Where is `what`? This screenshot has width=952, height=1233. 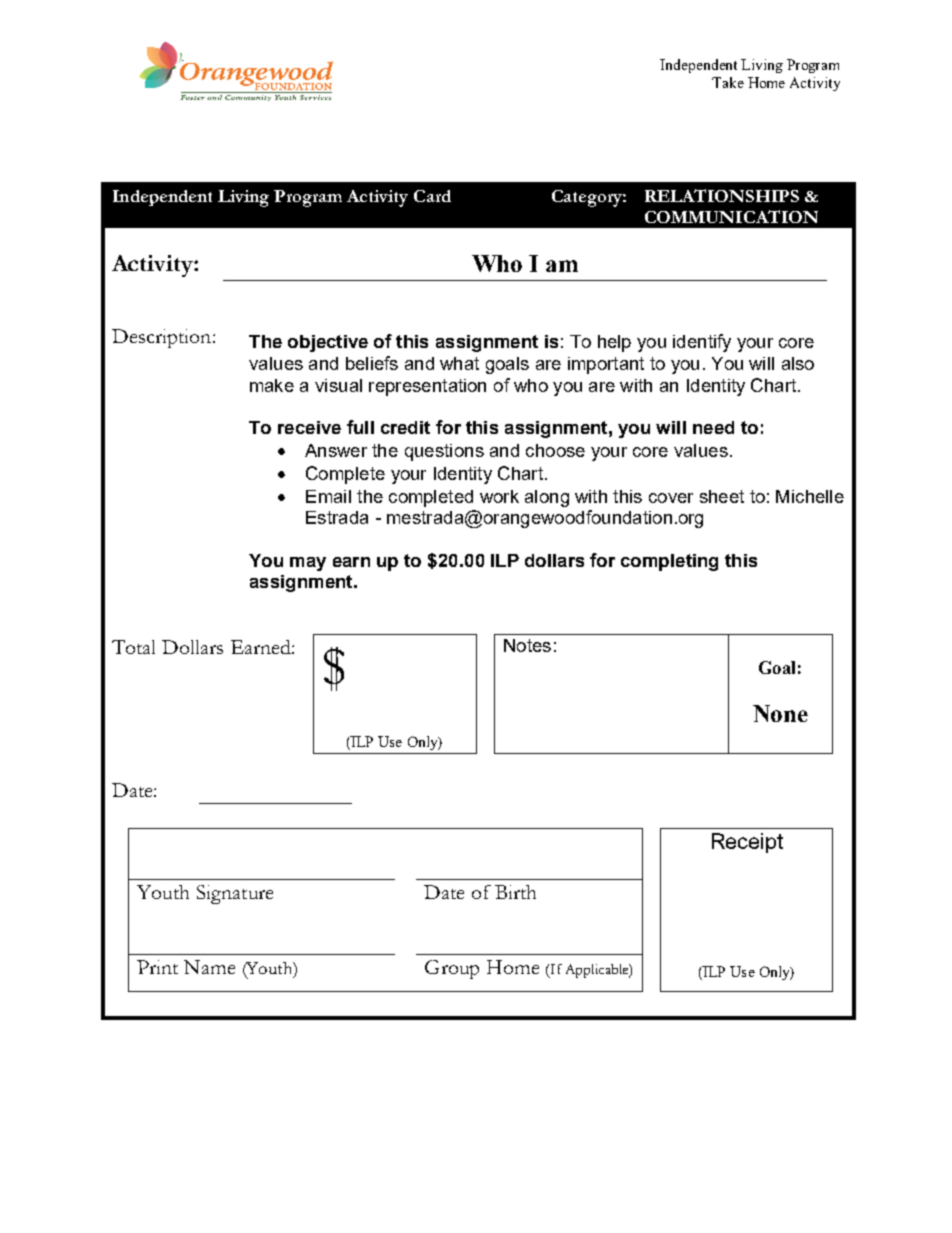
what is located at coordinates (459, 363).
